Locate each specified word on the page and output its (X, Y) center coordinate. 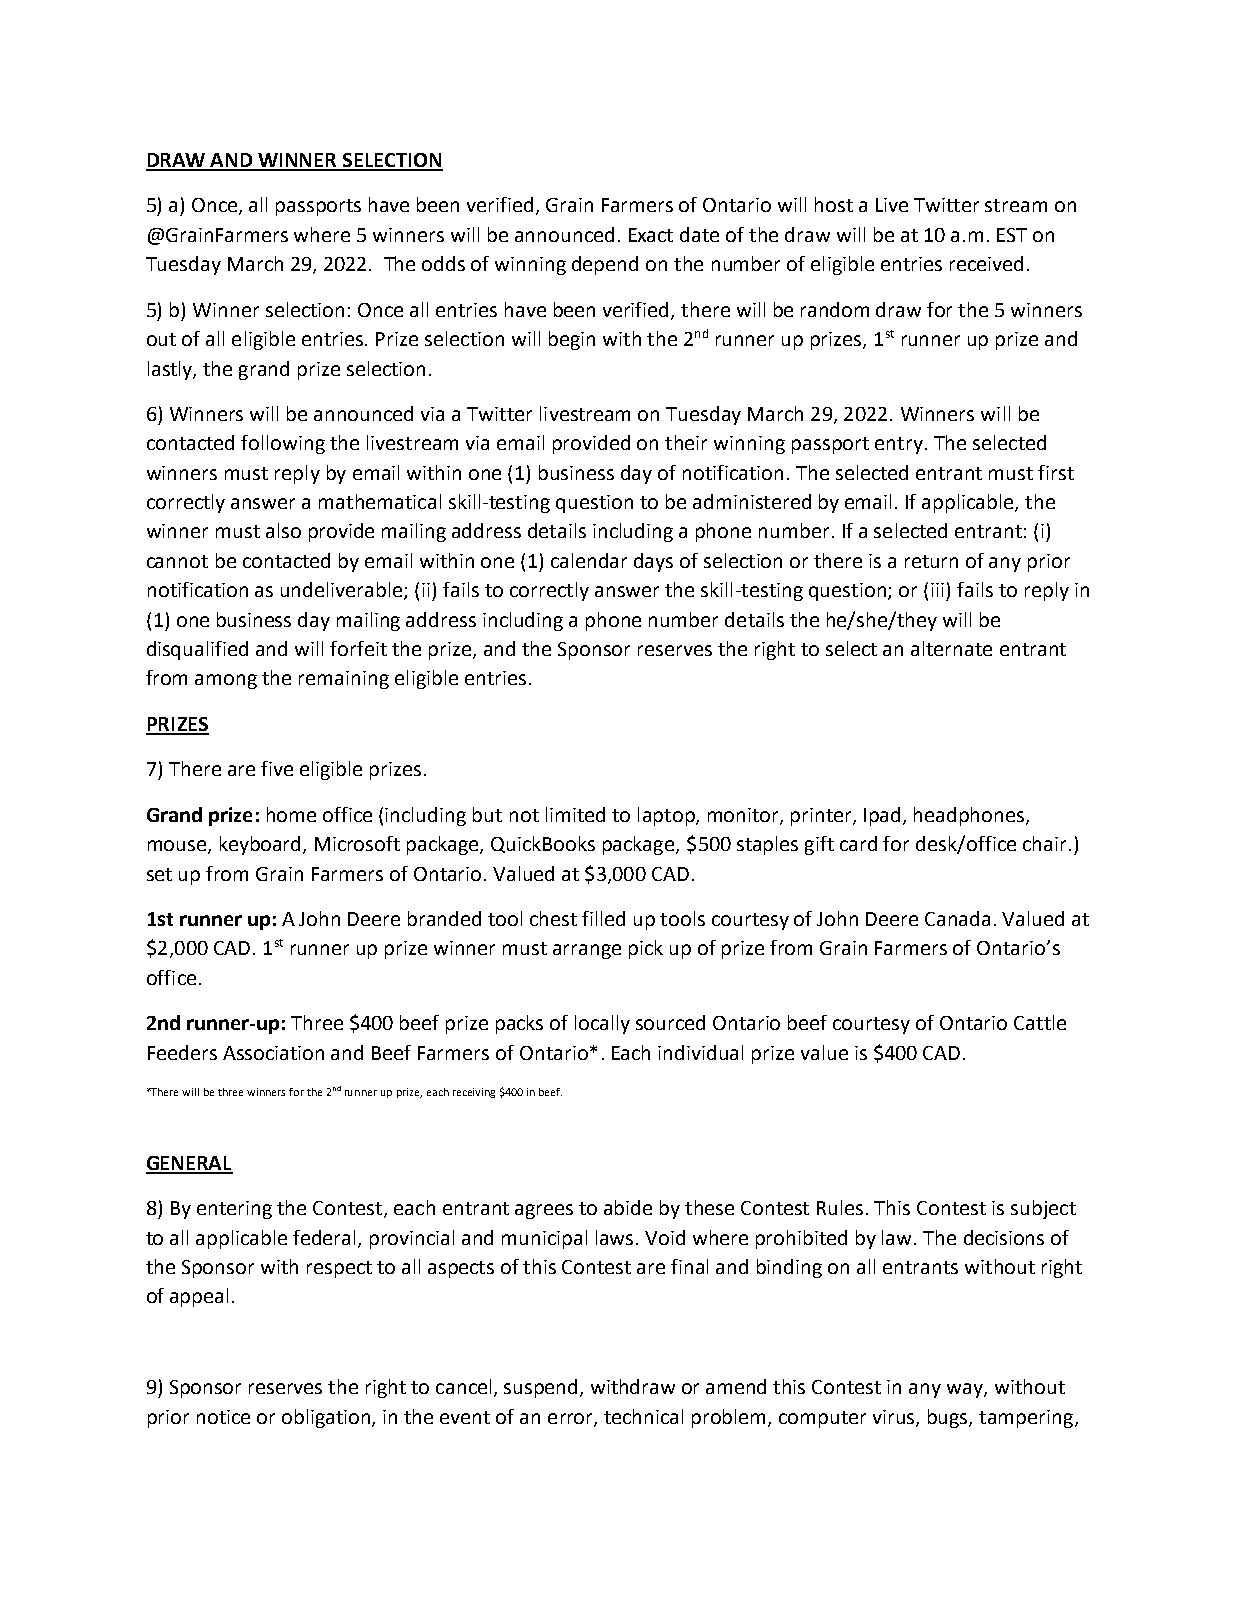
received (986, 263)
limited (575, 814)
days (653, 562)
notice (223, 1417)
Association (273, 1053)
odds (443, 263)
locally (602, 1024)
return (931, 561)
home (291, 814)
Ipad (882, 816)
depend (605, 265)
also (283, 530)
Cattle (1040, 1022)
